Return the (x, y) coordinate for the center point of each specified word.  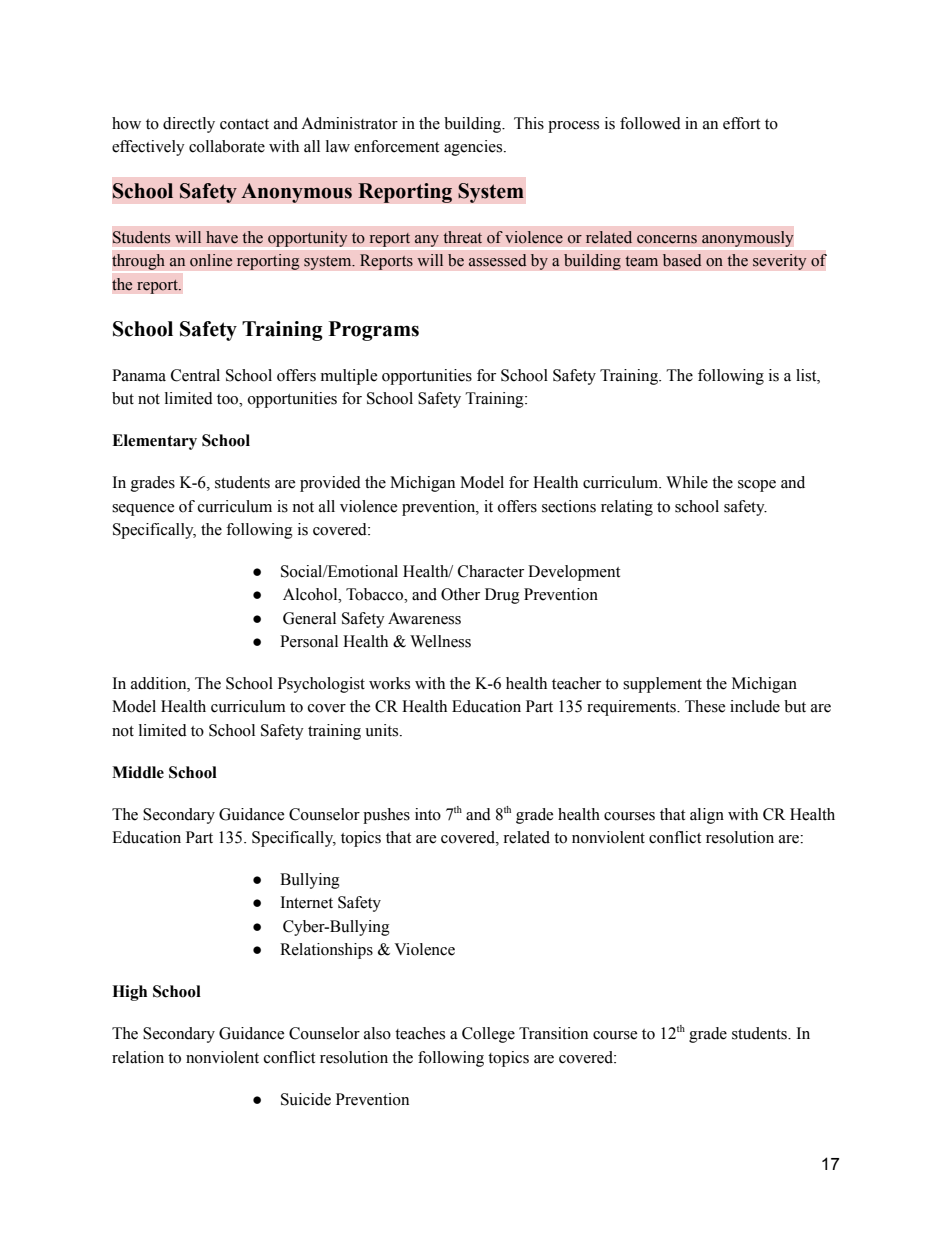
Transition (553, 1033)
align (707, 816)
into (428, 814)
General (309, 618)
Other (460, 594)
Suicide (306, 1099)
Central (195, 375)
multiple (349, 377)
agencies (474, 148)
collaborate (227, 146)
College (488, 1035)
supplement (662, 685)
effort (741, 123)
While (687, 482)
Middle (138, 772)
